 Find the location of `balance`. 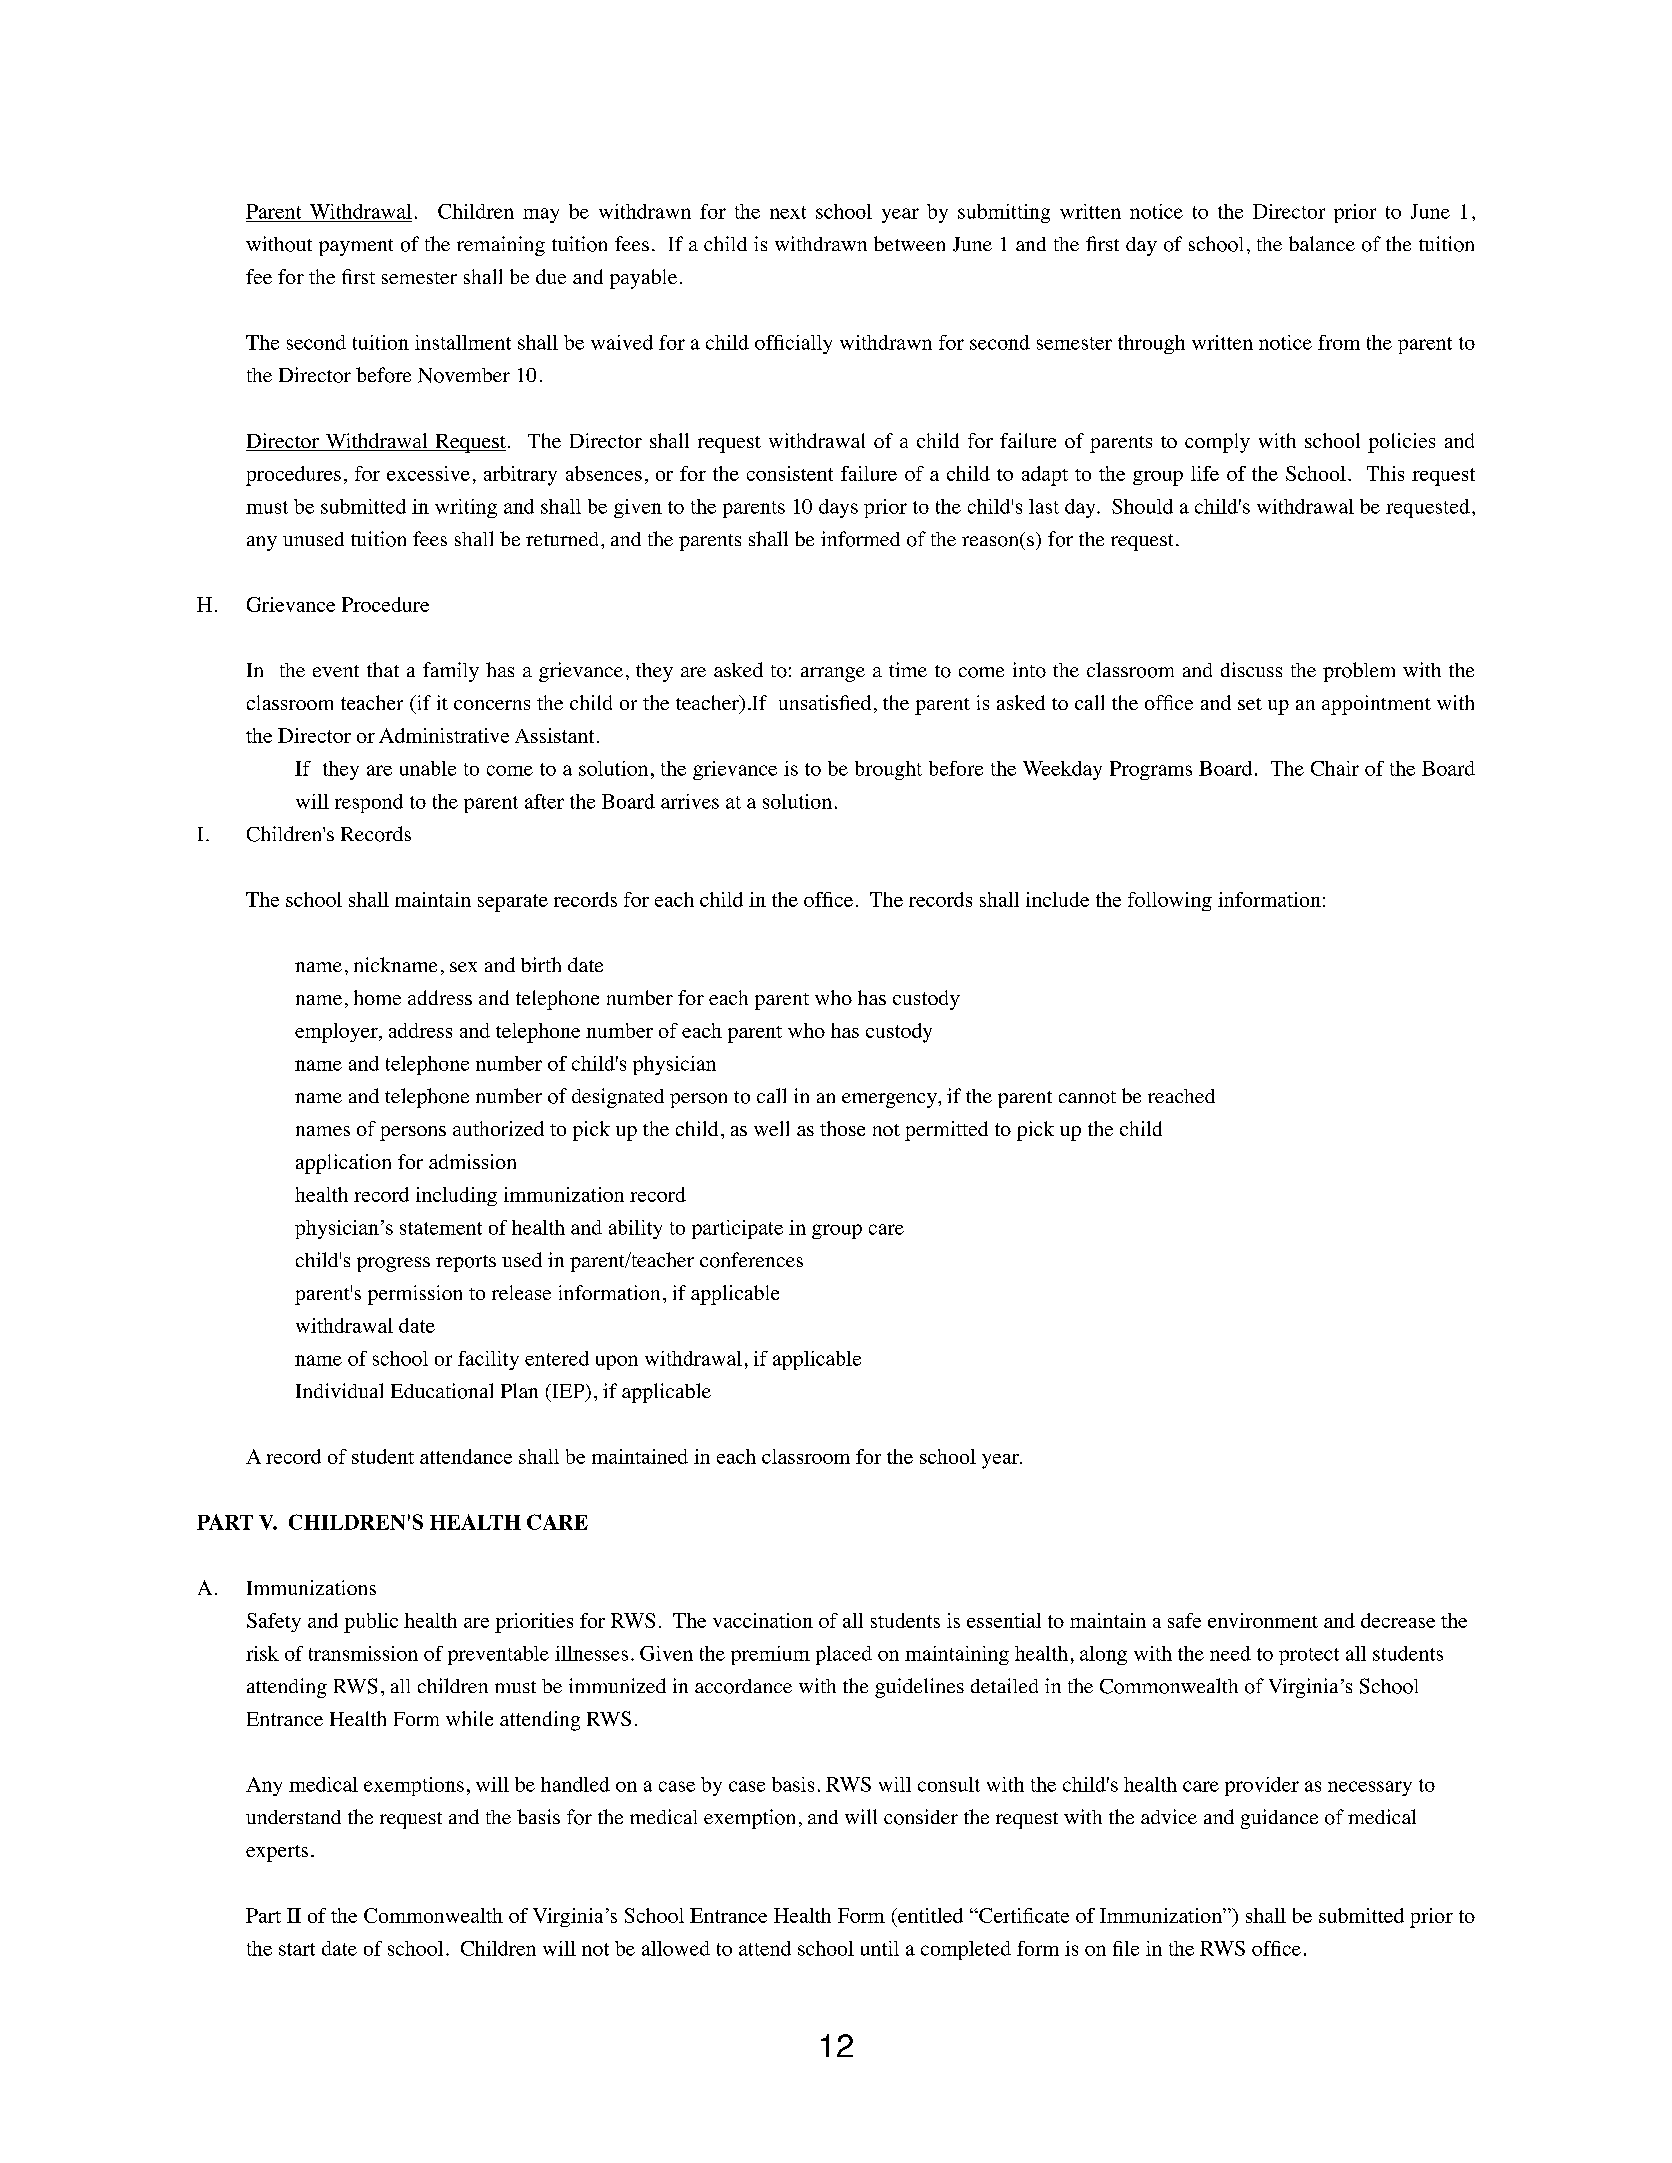

balance is located at coordinates (1322, 243).
